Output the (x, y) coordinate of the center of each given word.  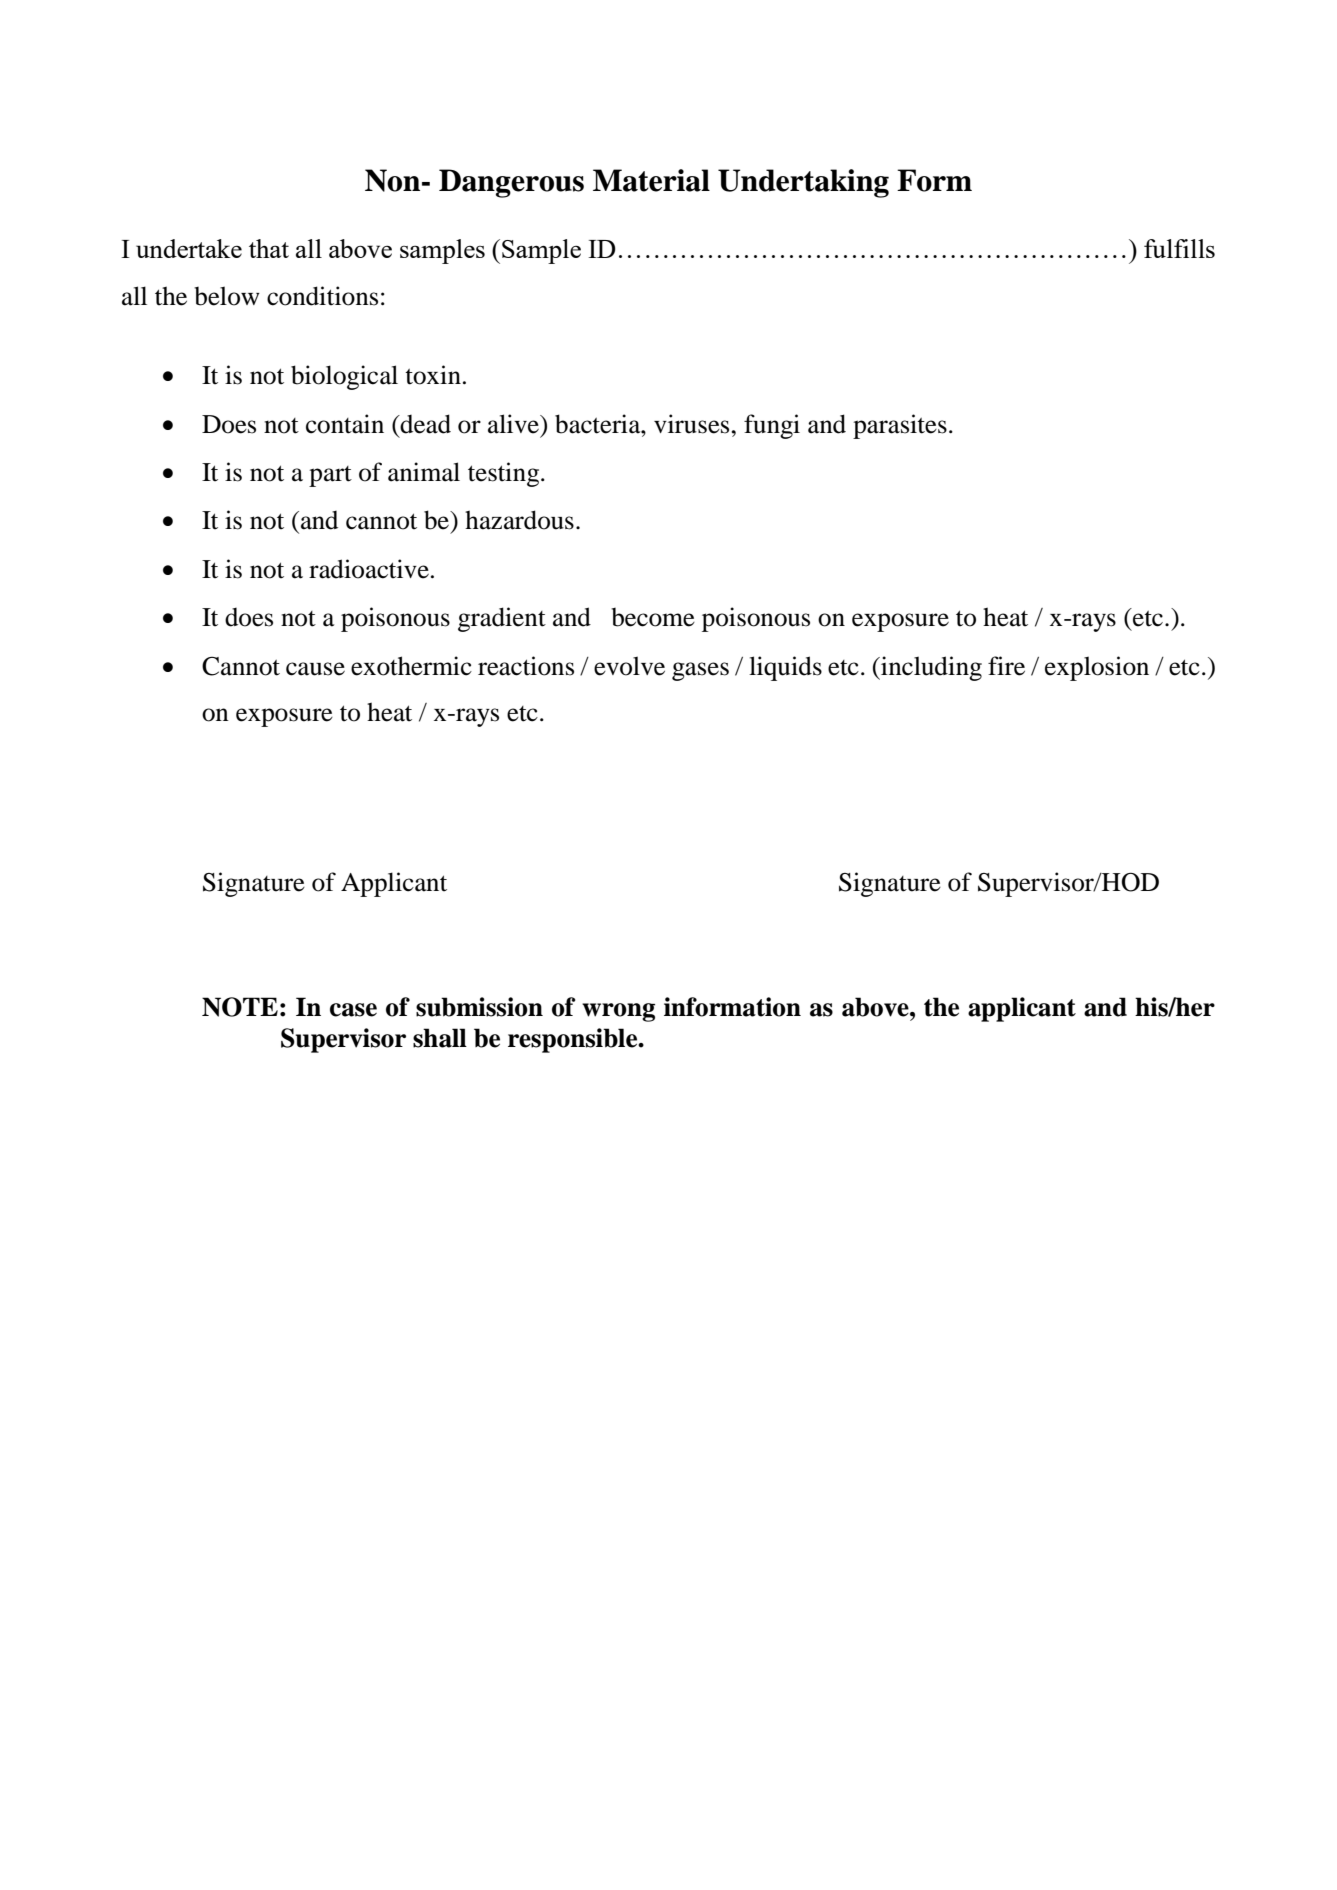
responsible (574, 1040)
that (269, 248)
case (353, 1010)
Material (651, 180)
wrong (618, 1012)
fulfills (1179, 248)
